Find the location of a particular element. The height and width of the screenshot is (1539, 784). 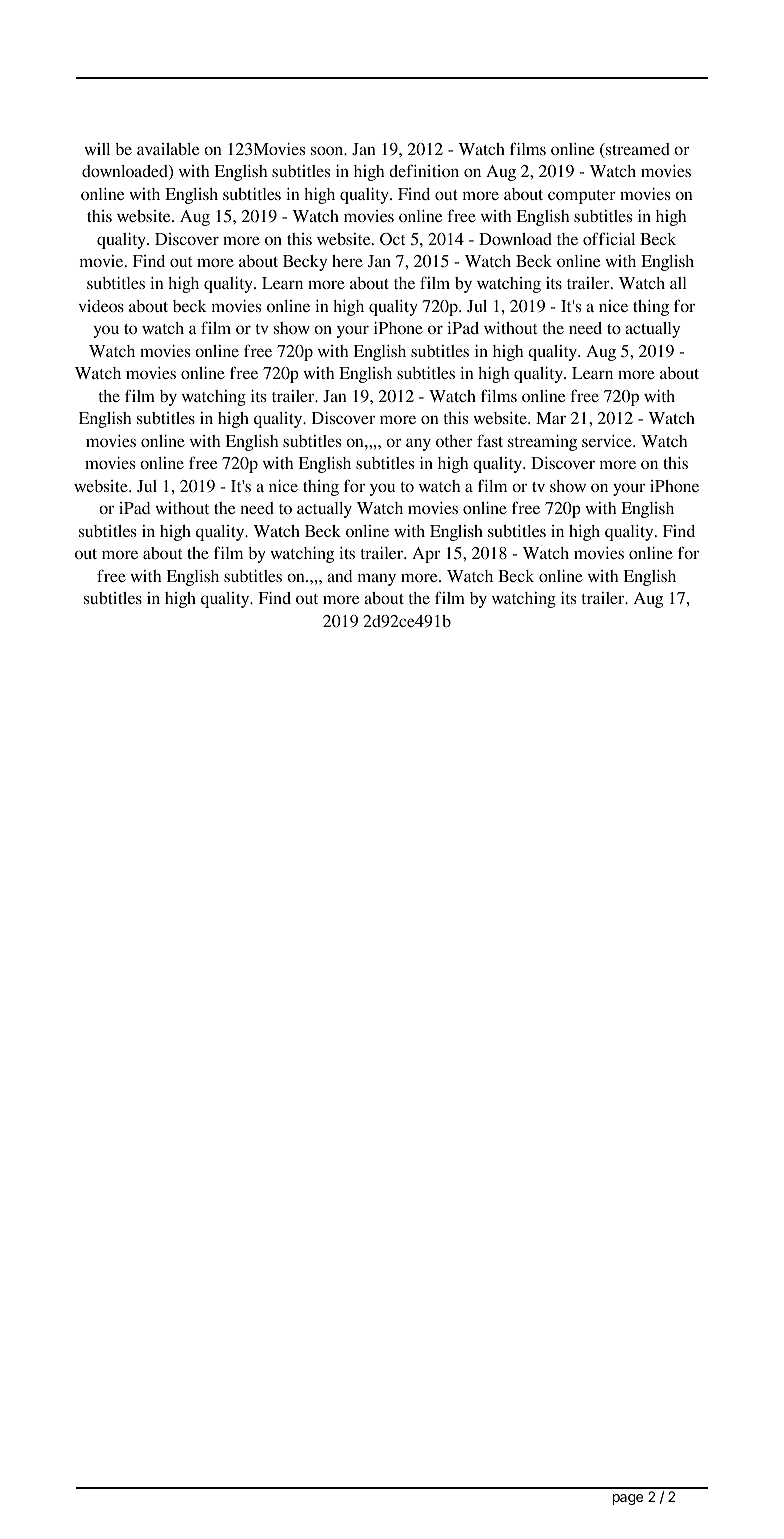

computer is located at coordinates (582, 197).
